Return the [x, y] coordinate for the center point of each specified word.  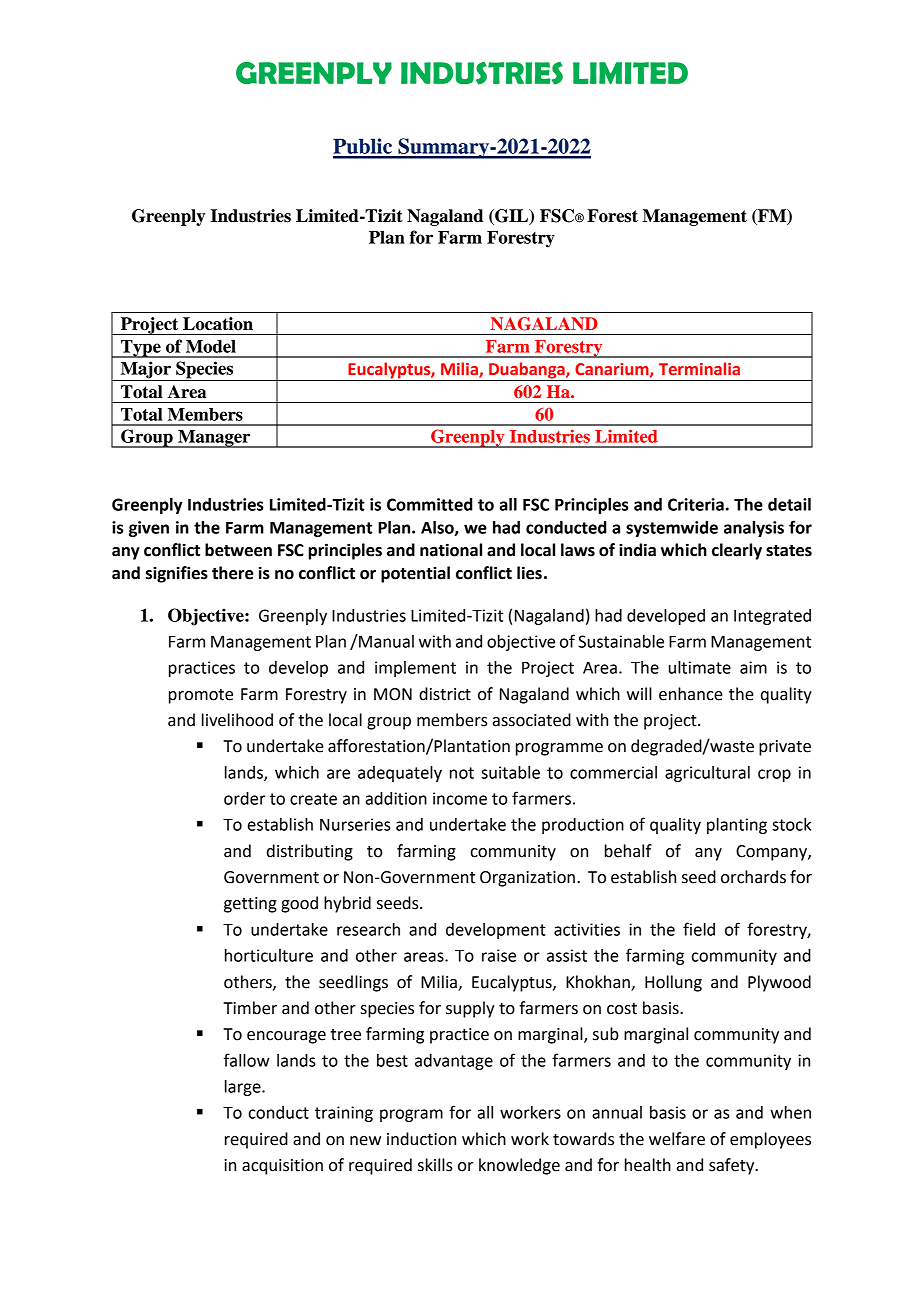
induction [421, 1139]
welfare [677, 1139]
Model [211, 346]
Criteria [696, 504]
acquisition [282, 1167]
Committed [429, 504]
